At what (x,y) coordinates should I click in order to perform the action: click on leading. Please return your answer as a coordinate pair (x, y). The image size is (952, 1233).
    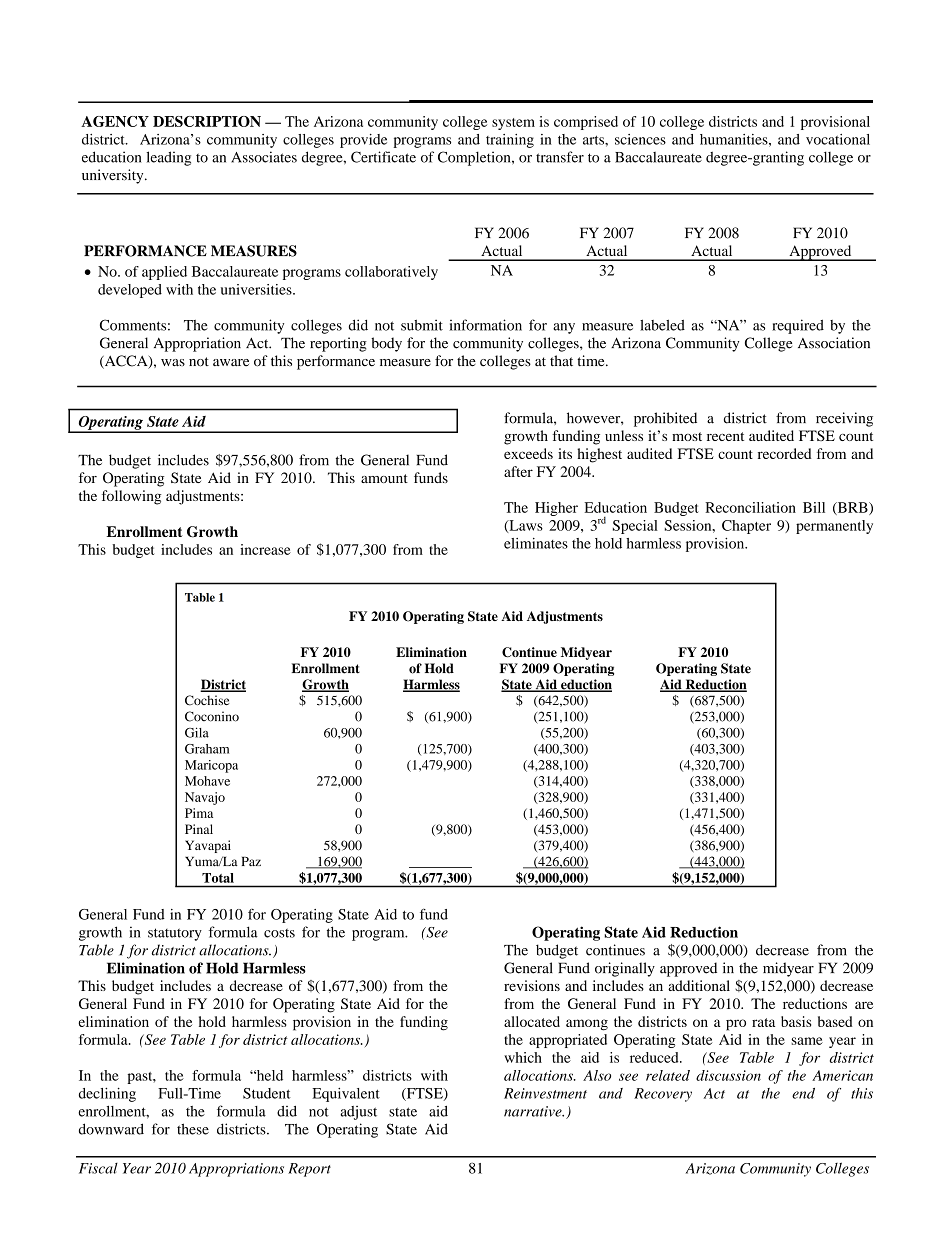
    Looking at the image, I should click on (168, 158).
